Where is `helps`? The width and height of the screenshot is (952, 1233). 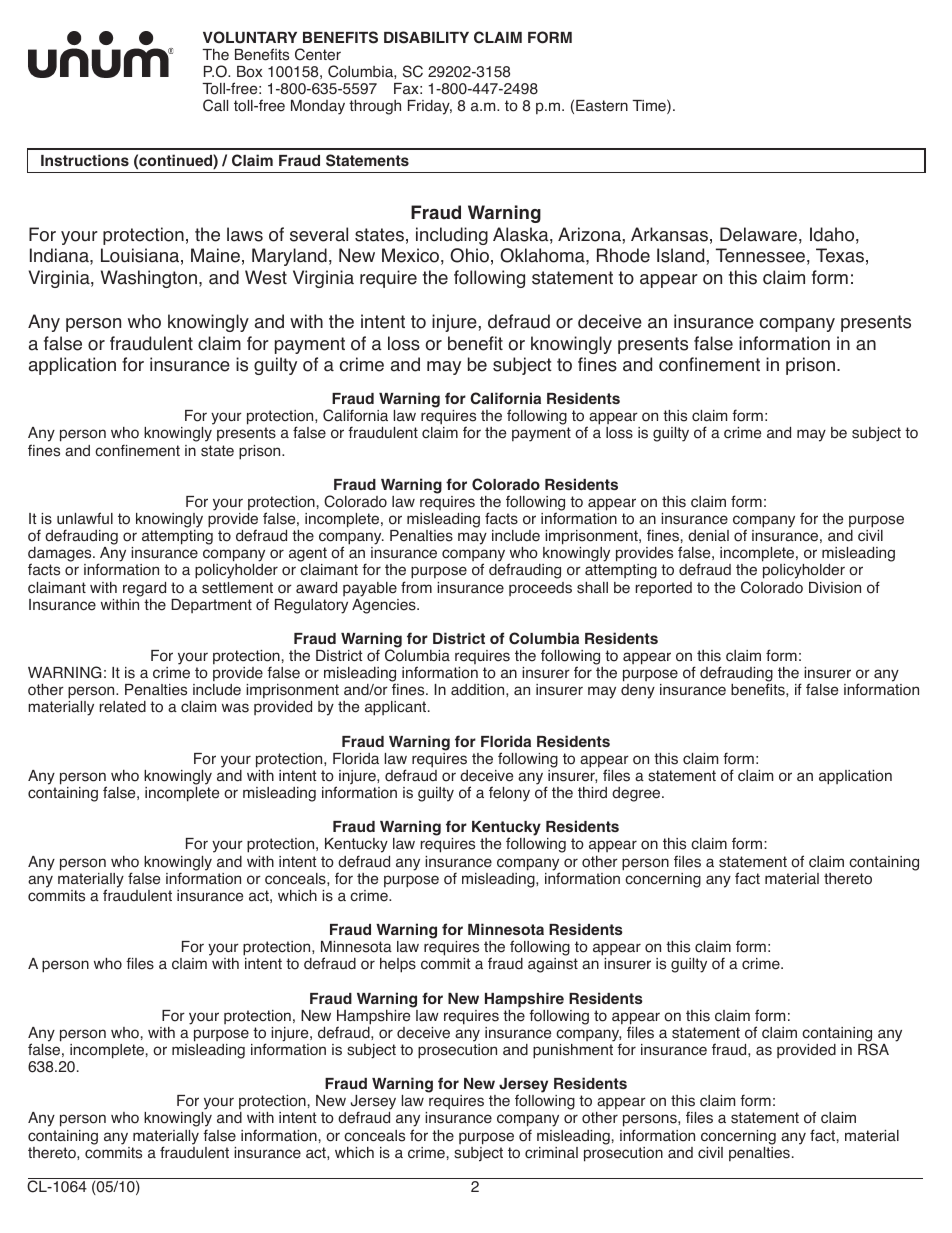 helps is located at coordinates (398, 965).
